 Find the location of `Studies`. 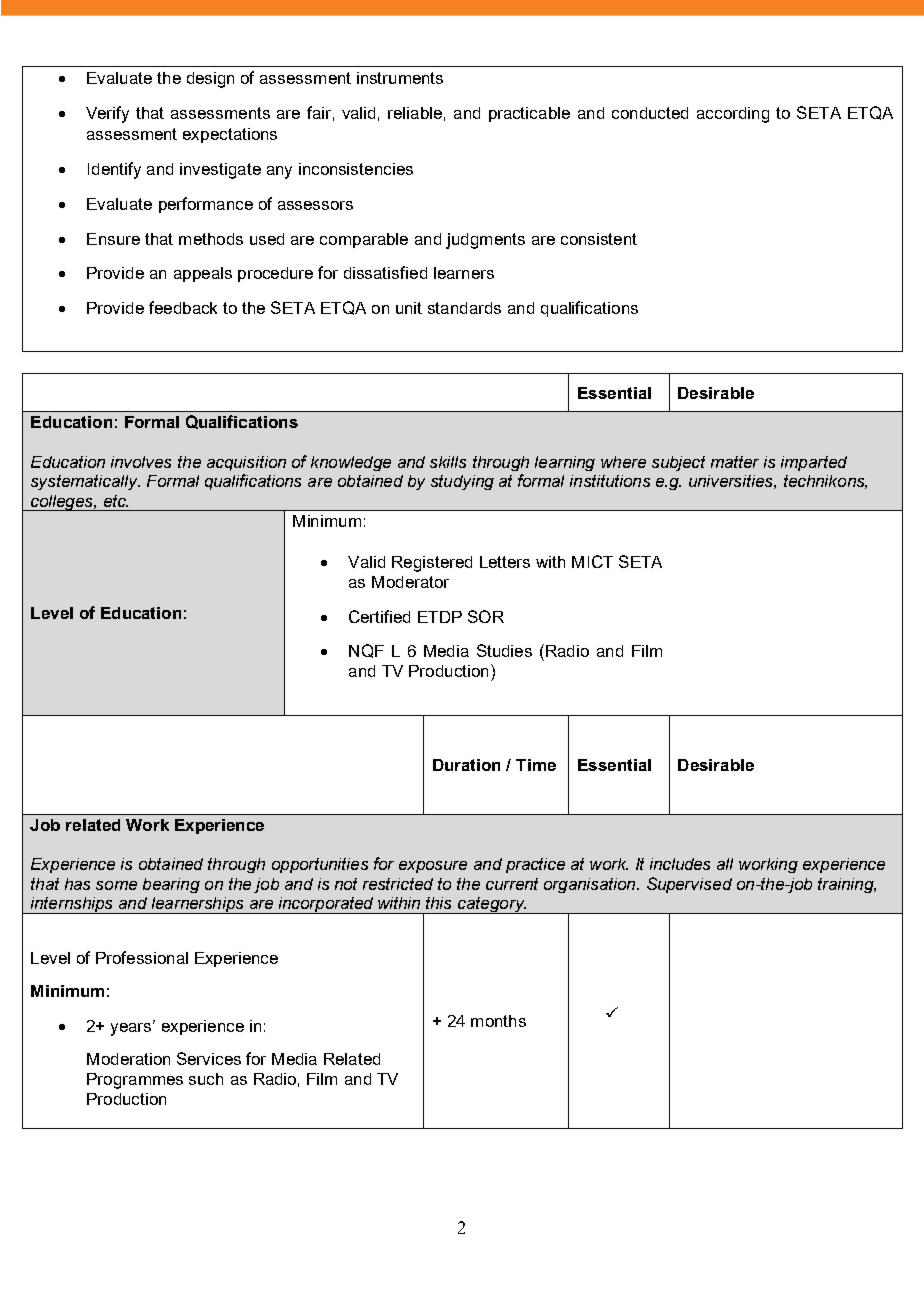

Studies is located at coordinates (504, 650).
